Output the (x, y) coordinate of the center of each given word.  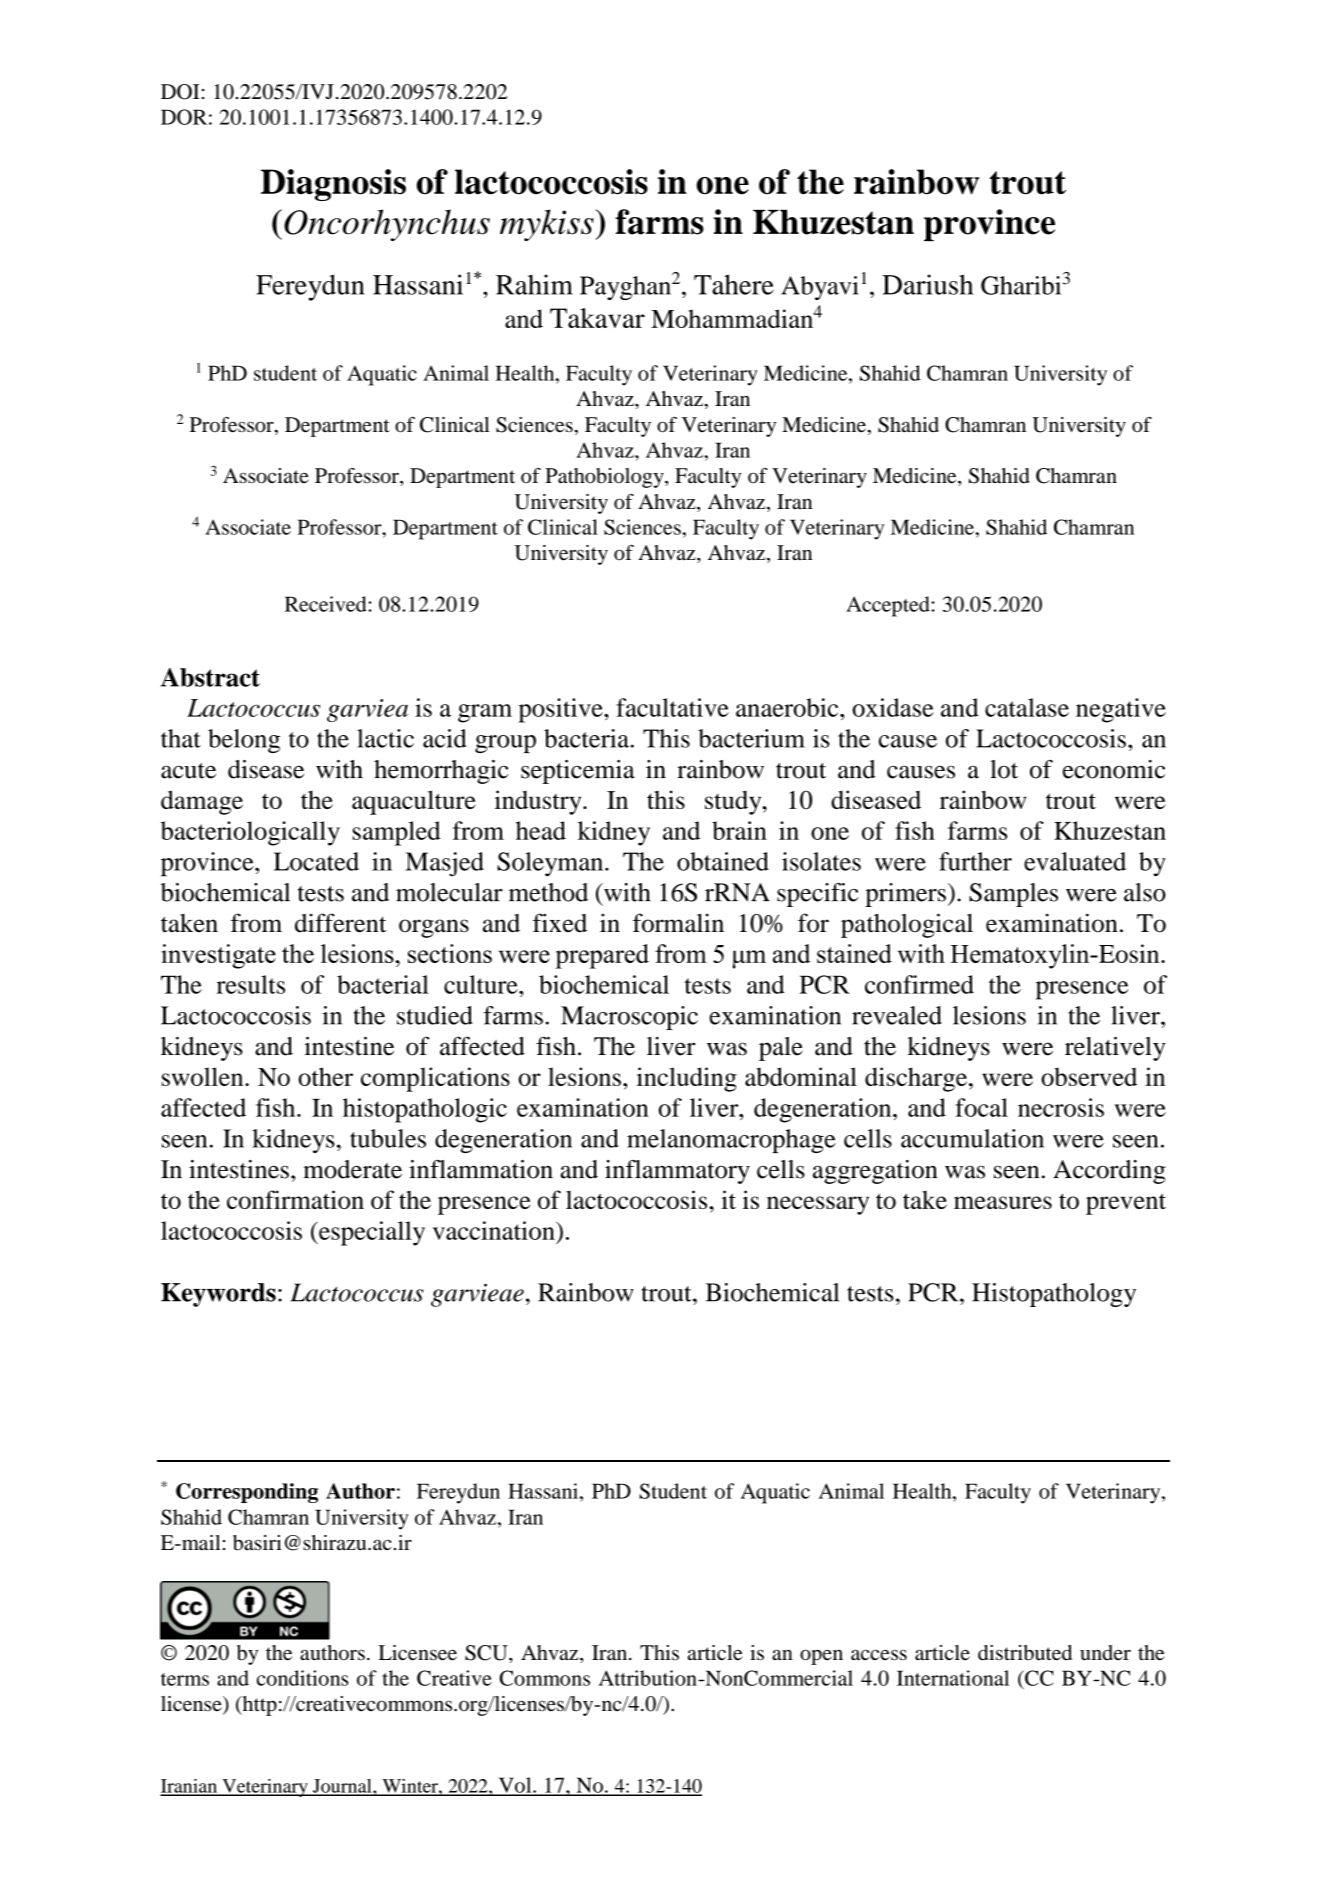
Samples (1013, 895)
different (341, 923)
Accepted (888, 606)
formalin (678, 923)
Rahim (534, 284)
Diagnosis (333, 185)
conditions (303, 1678)
